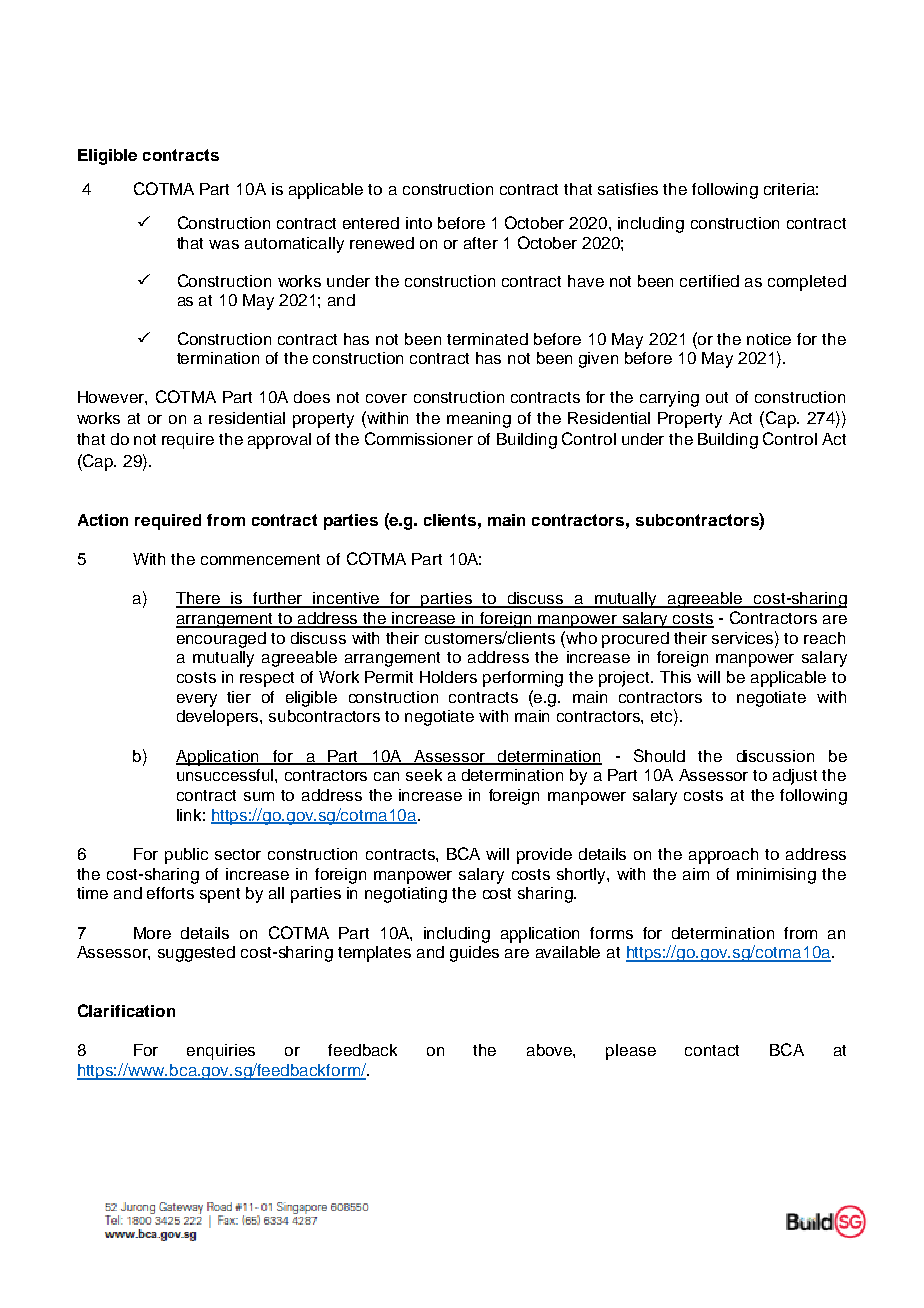 The width and height of the screenshot is (924, 1308). What do you see at coordinates (709, 281) in the screenshot?
I see `certified` at bounding box center [709, 281].
